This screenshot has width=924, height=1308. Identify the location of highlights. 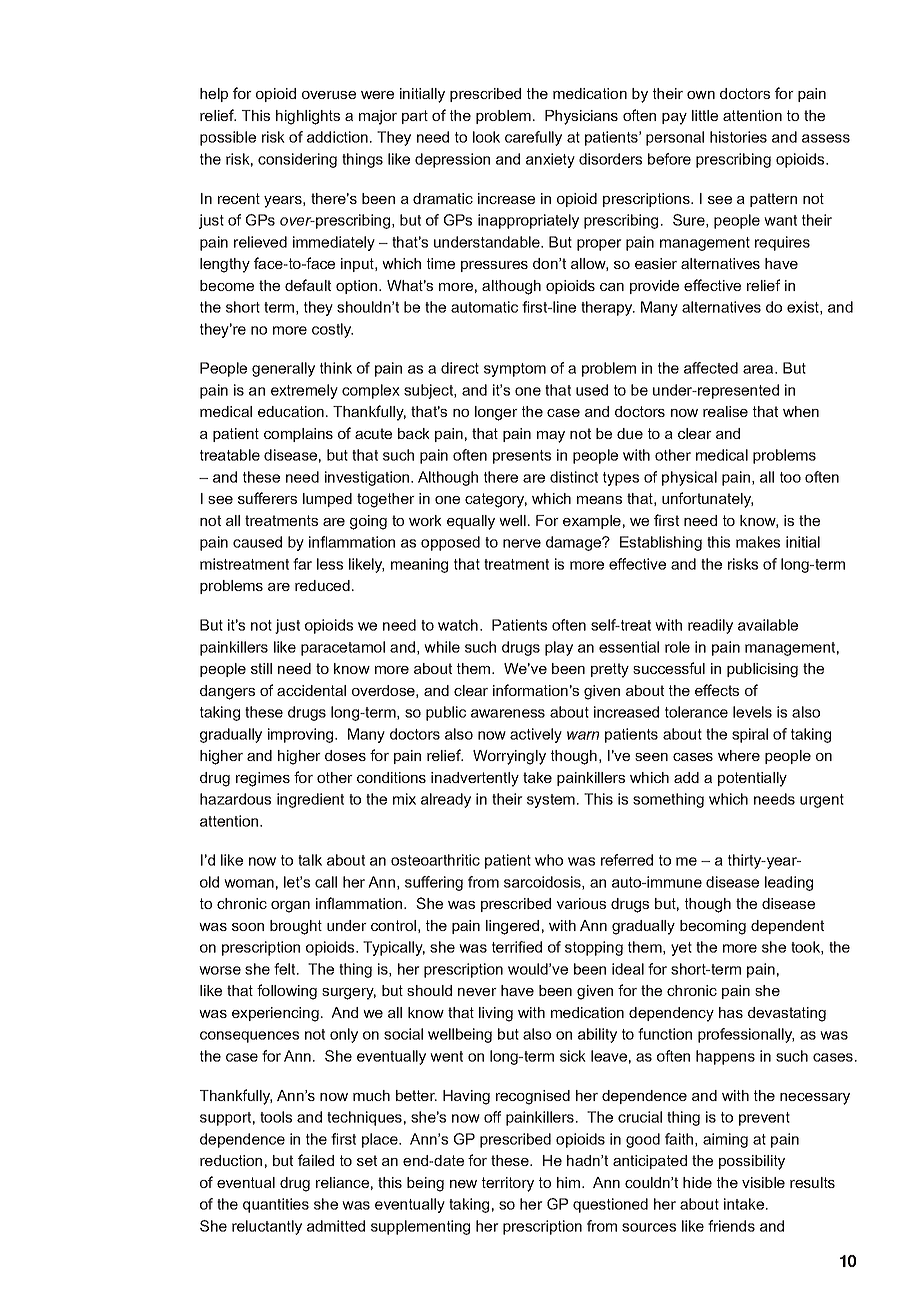
(308, 117).
